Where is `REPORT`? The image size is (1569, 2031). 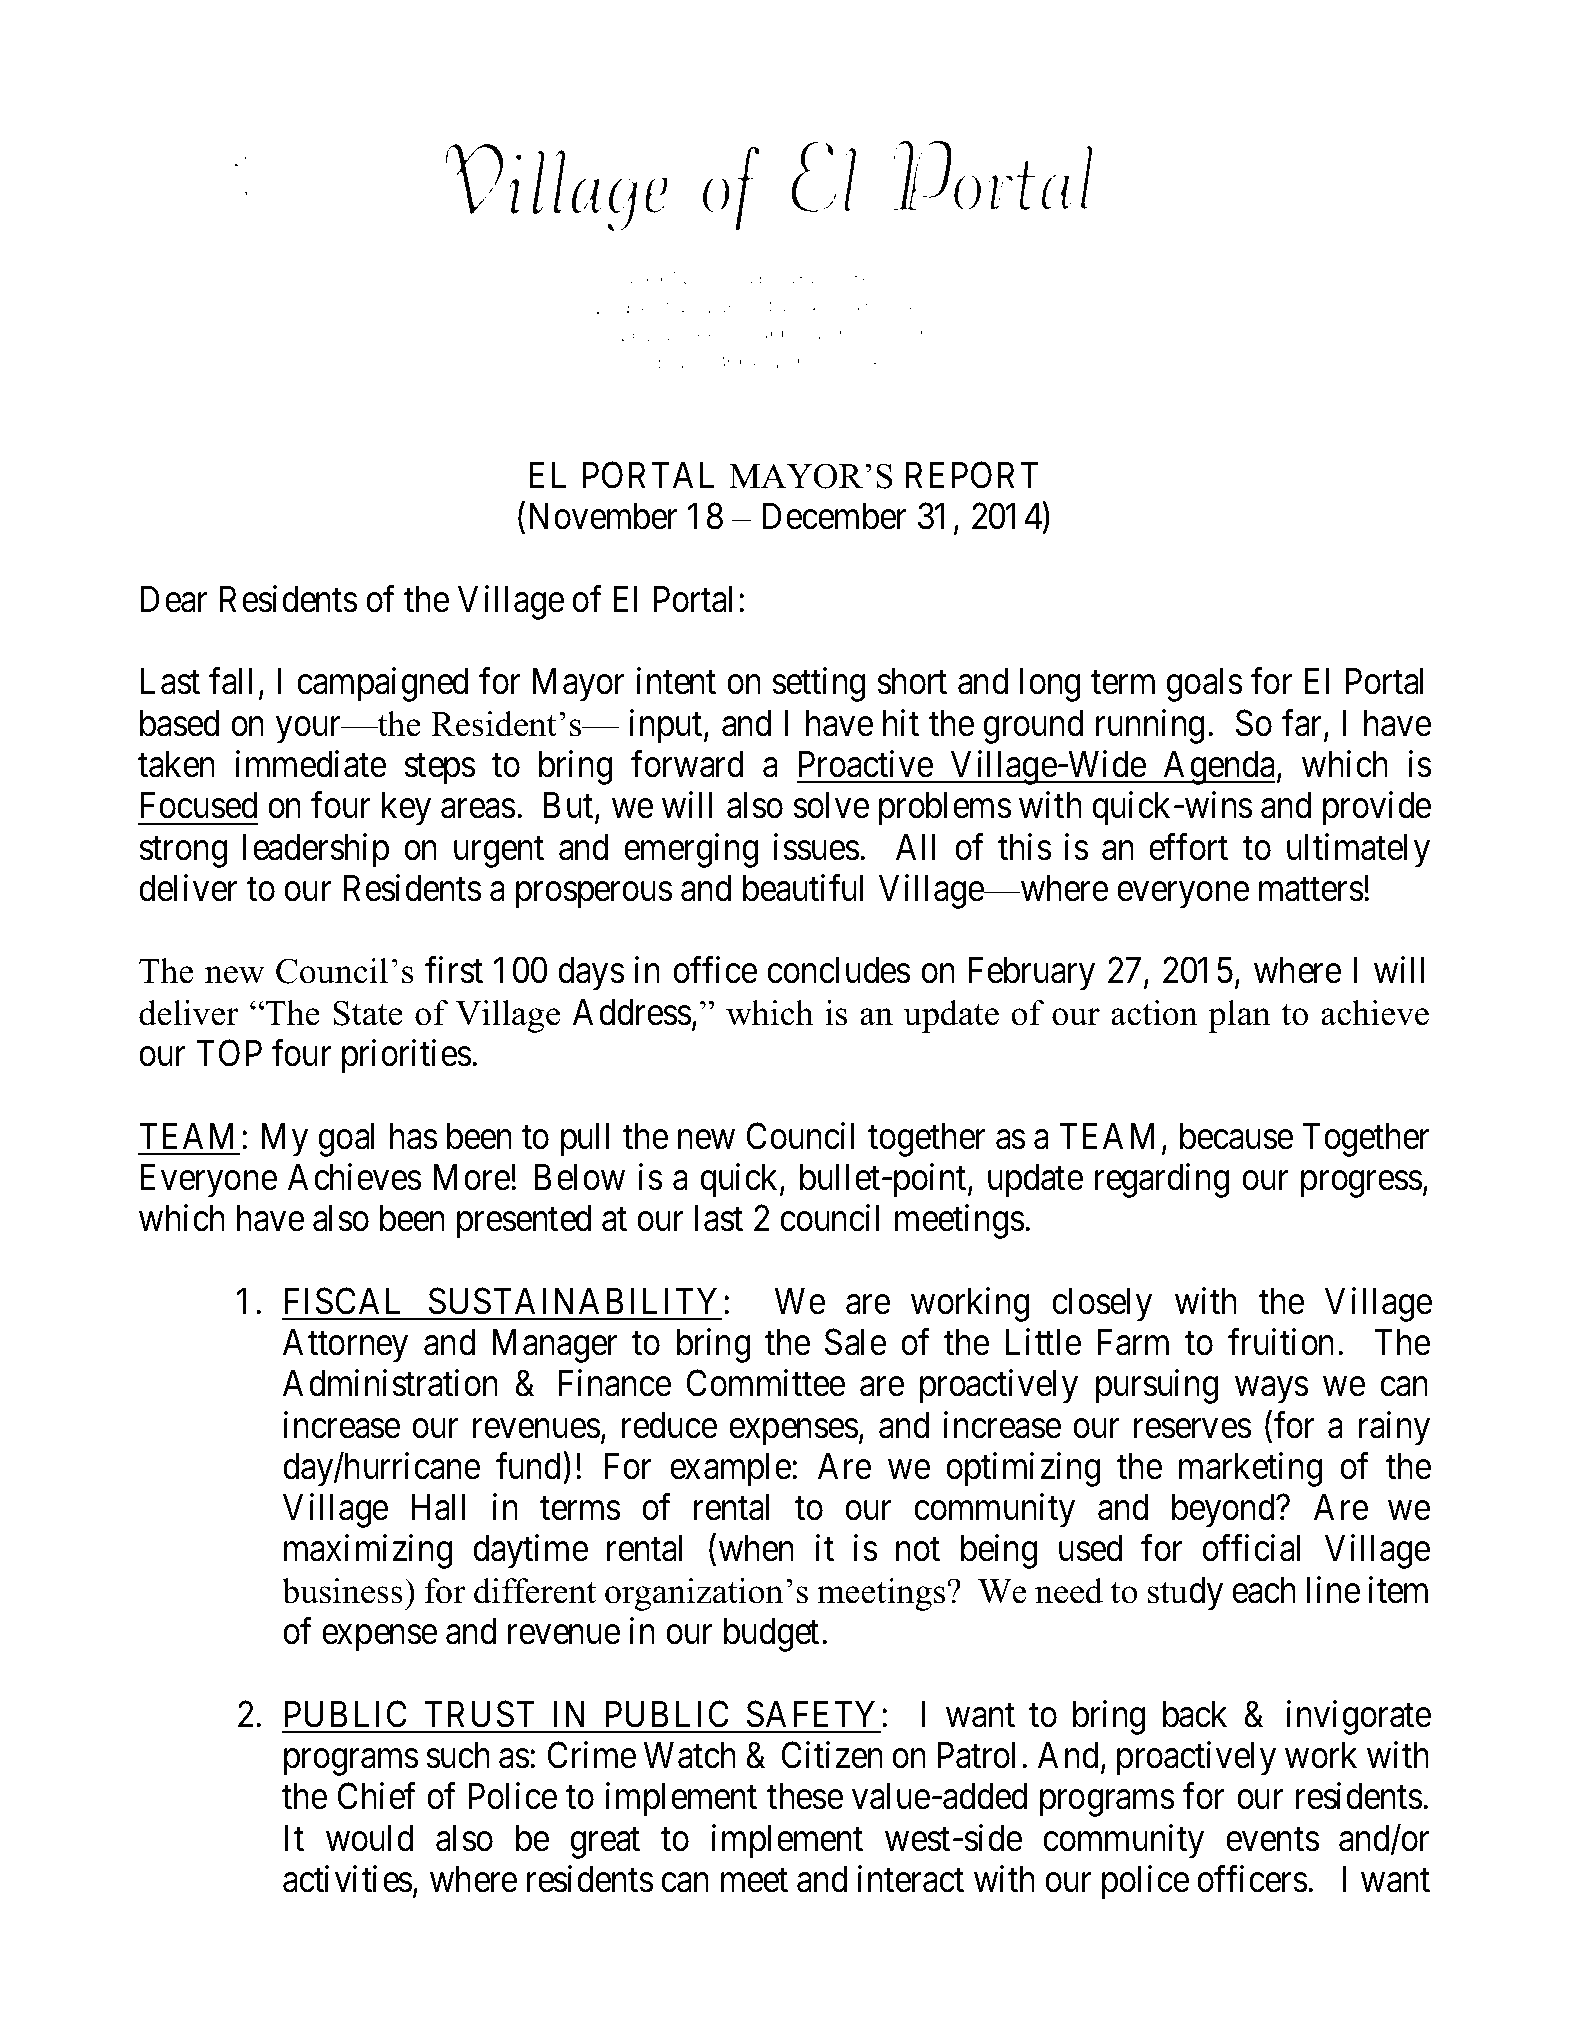 REPORT is located at coordinates (972, 475).
